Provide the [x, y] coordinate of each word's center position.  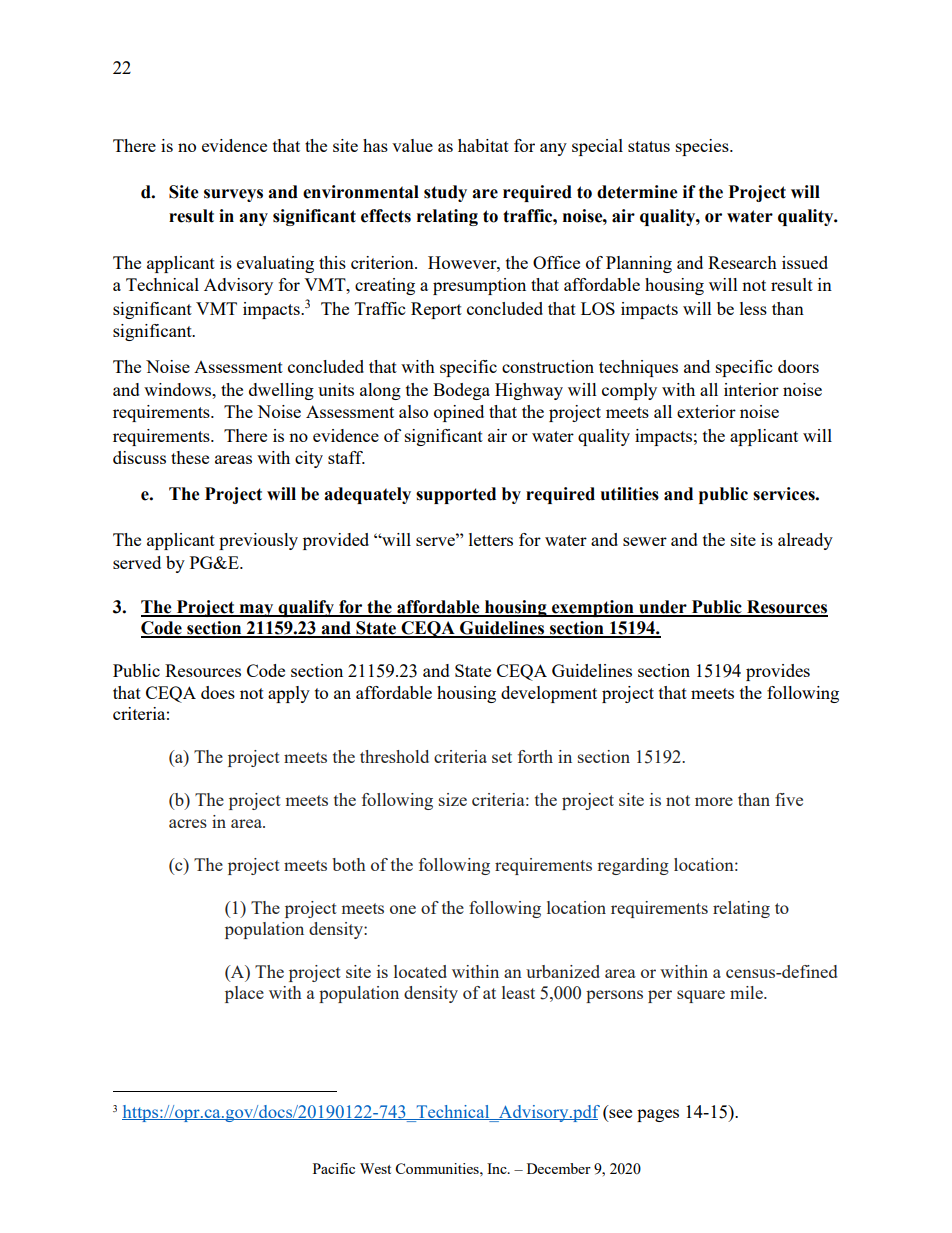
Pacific [334, 1168]
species [703, 147]
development [549, 694]
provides [778, 672]
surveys [233, 195]
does [218, 692]
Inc [498, 1168]
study [445, 193]
